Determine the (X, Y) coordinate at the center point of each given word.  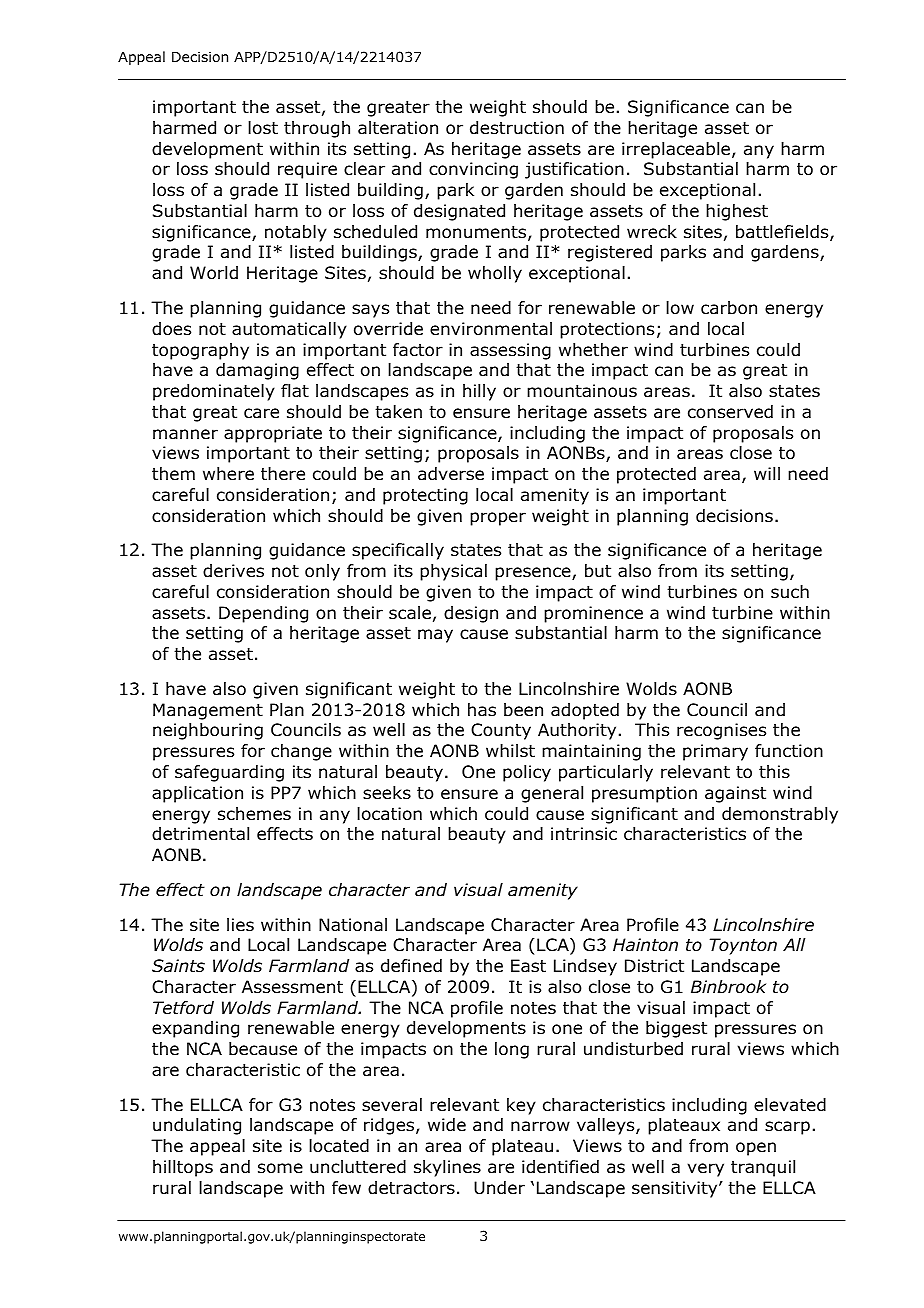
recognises (721, 731)
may (435, 636)
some (280, 1168)
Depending (263, 614)
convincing (473, 170)
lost (263, 128)
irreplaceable (677, 150)
